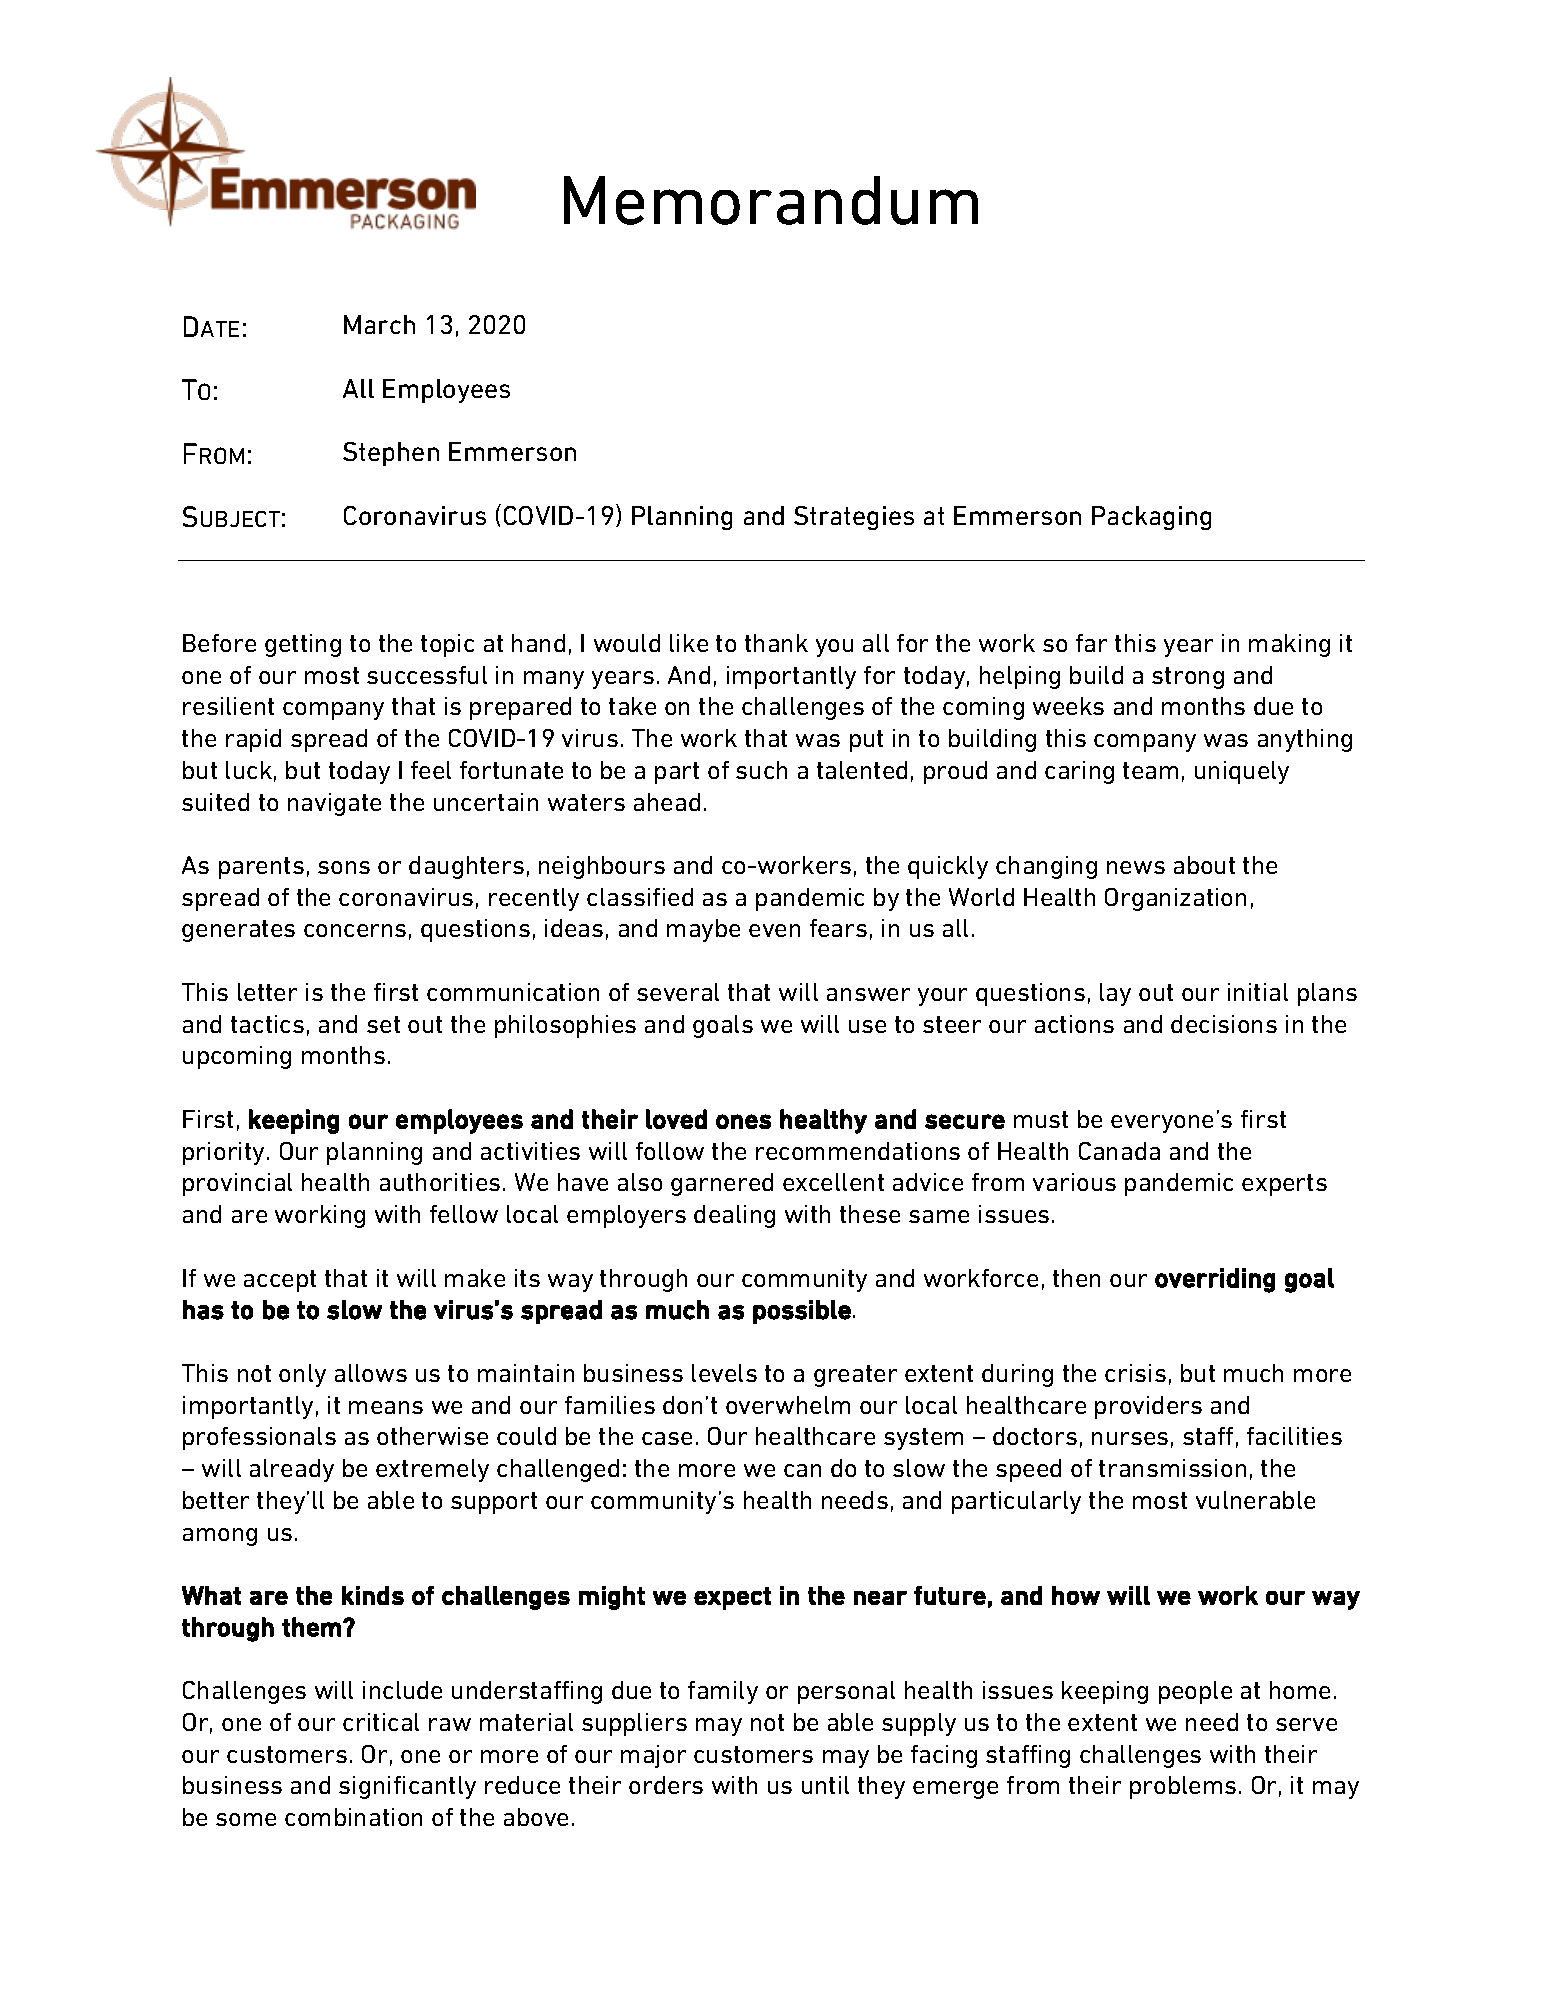 The width and height of the screenshot is (1542, 1995). What do you see at coordinates (383, 1024) in the screenshot?
I see `set` at bounding box center [383, 1024].
